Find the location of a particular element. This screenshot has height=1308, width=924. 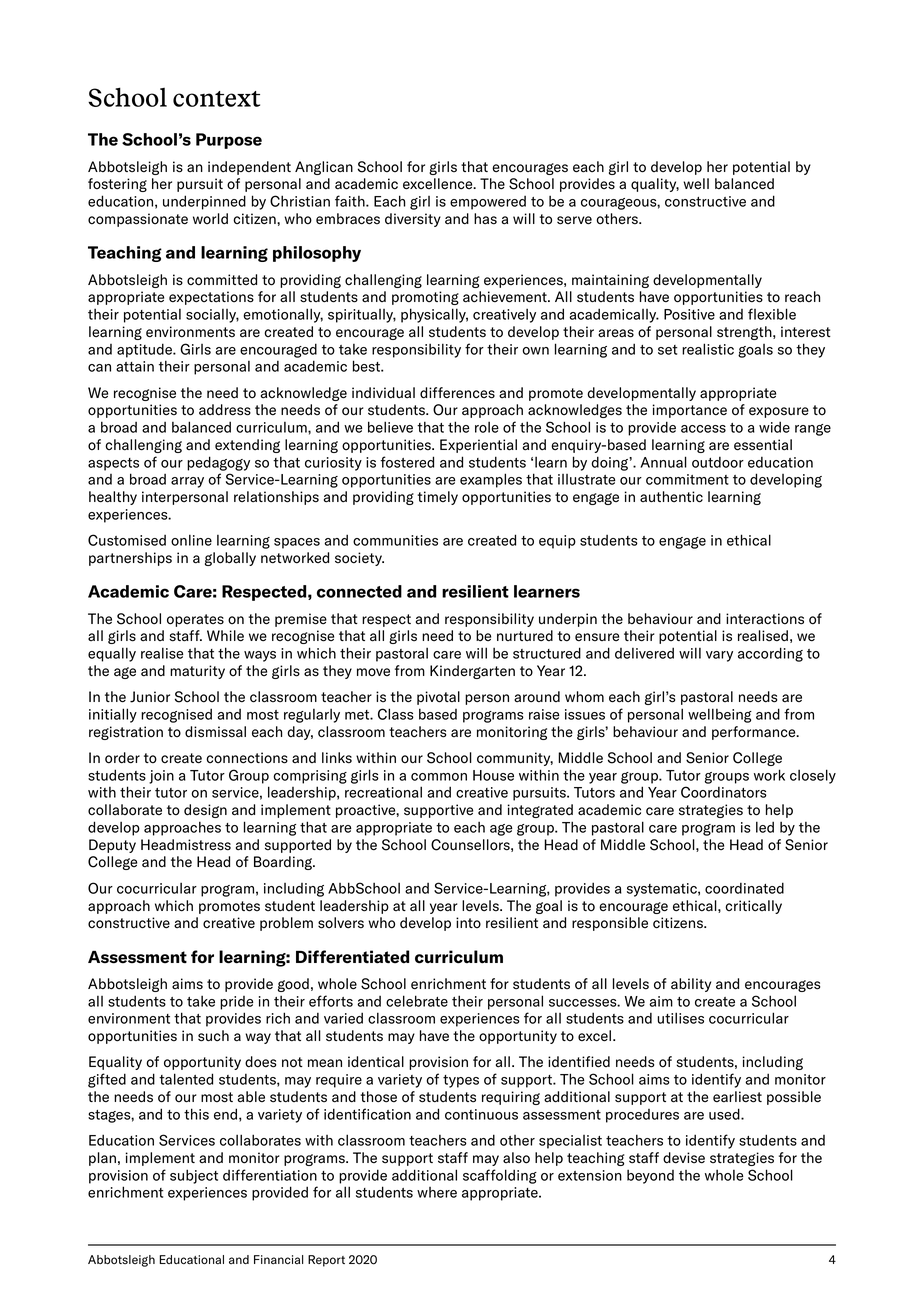

empowered is located at coordinates (488, 203).
